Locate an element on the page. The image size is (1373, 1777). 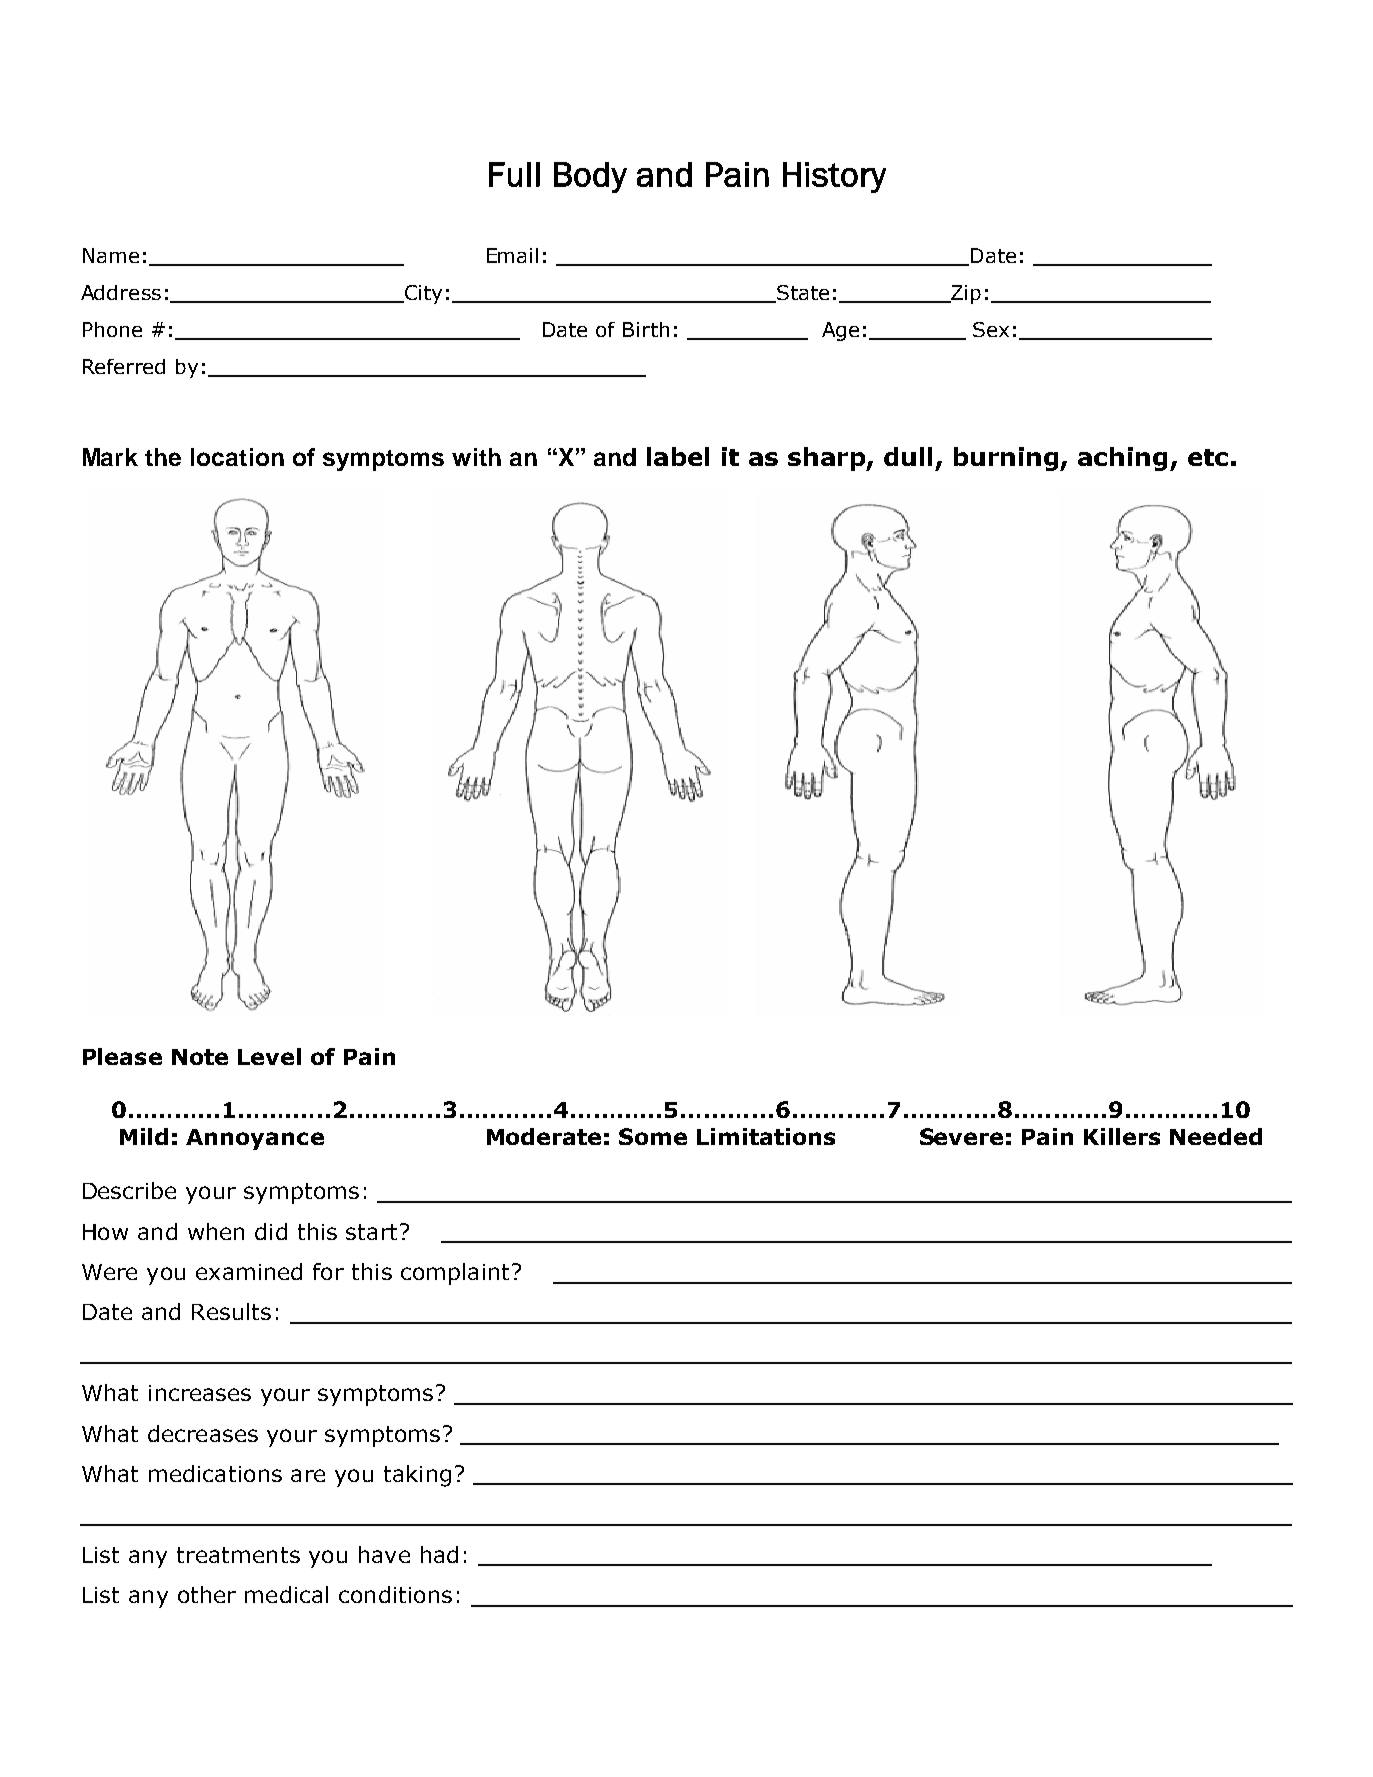
Limitations is located at coordinates (766, 1136).
